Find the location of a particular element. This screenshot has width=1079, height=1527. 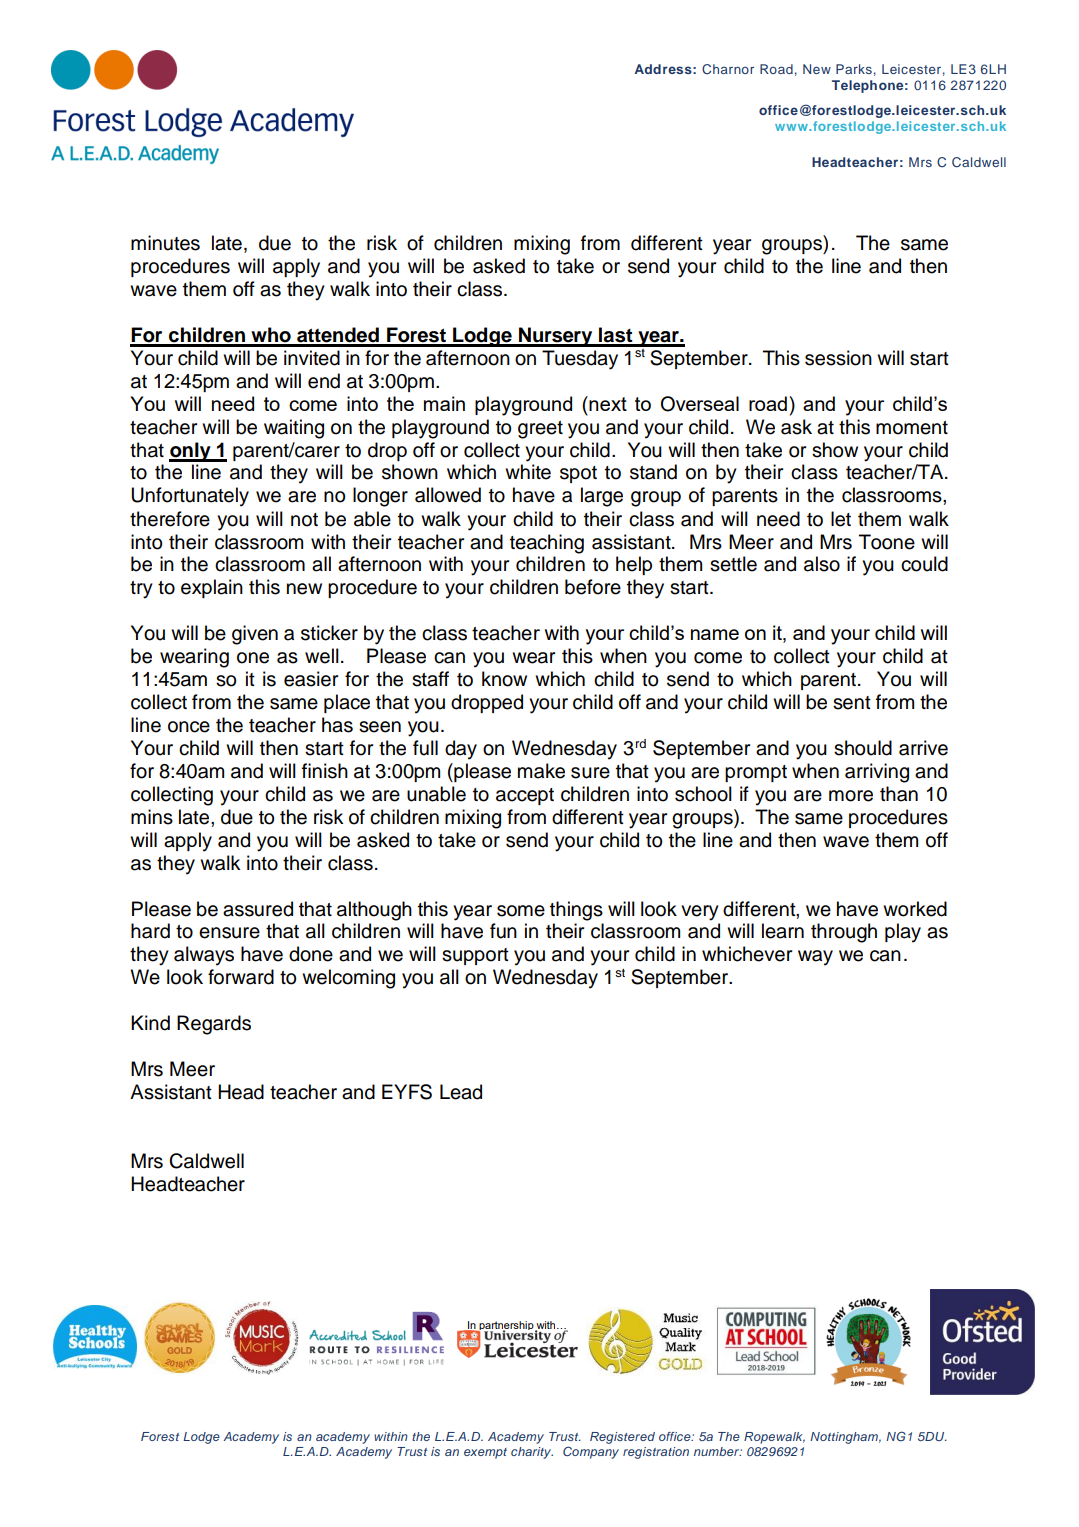

through is located at coordinates (844, 933).
